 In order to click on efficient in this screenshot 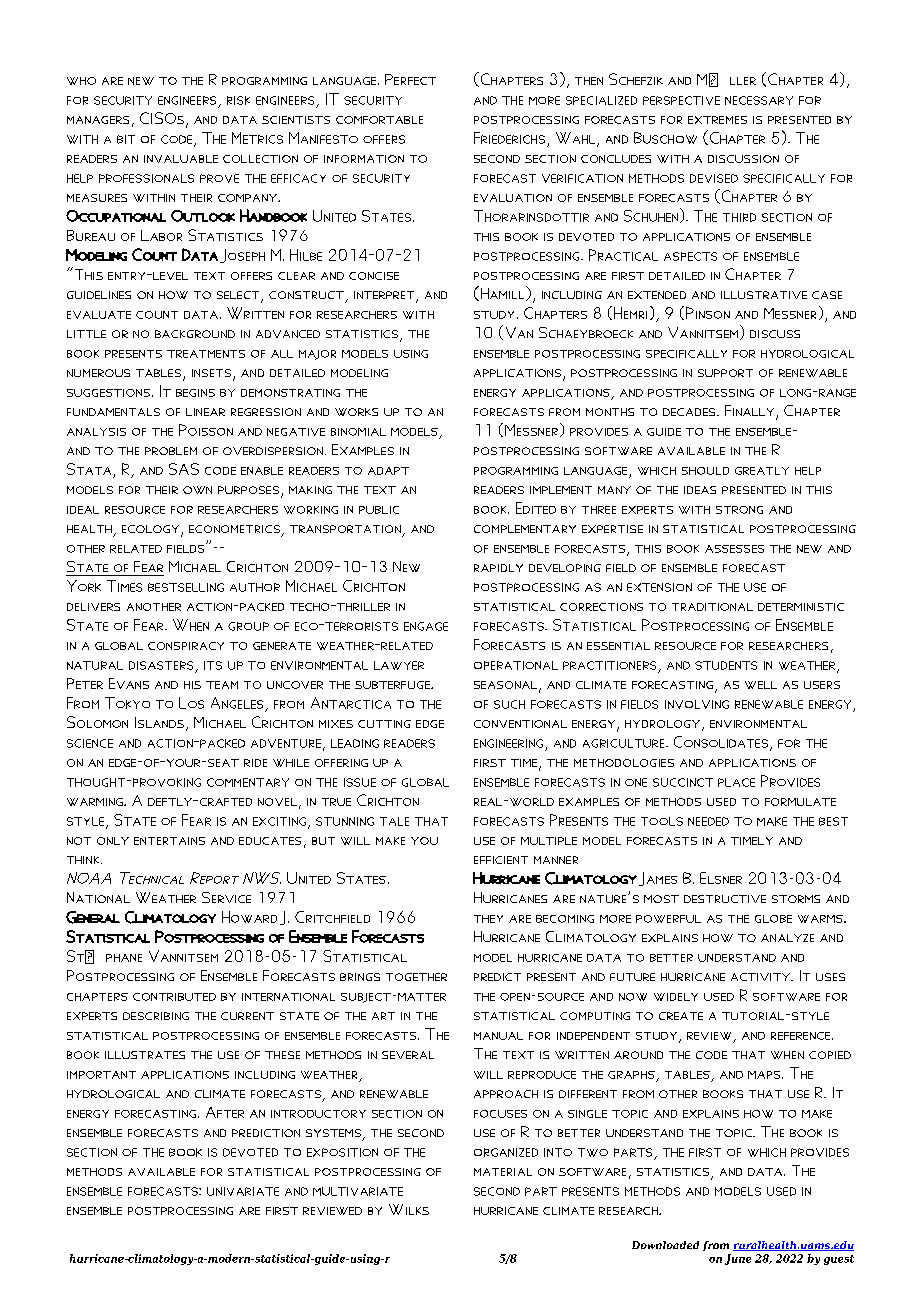, I will do `click(501, 860)`.
